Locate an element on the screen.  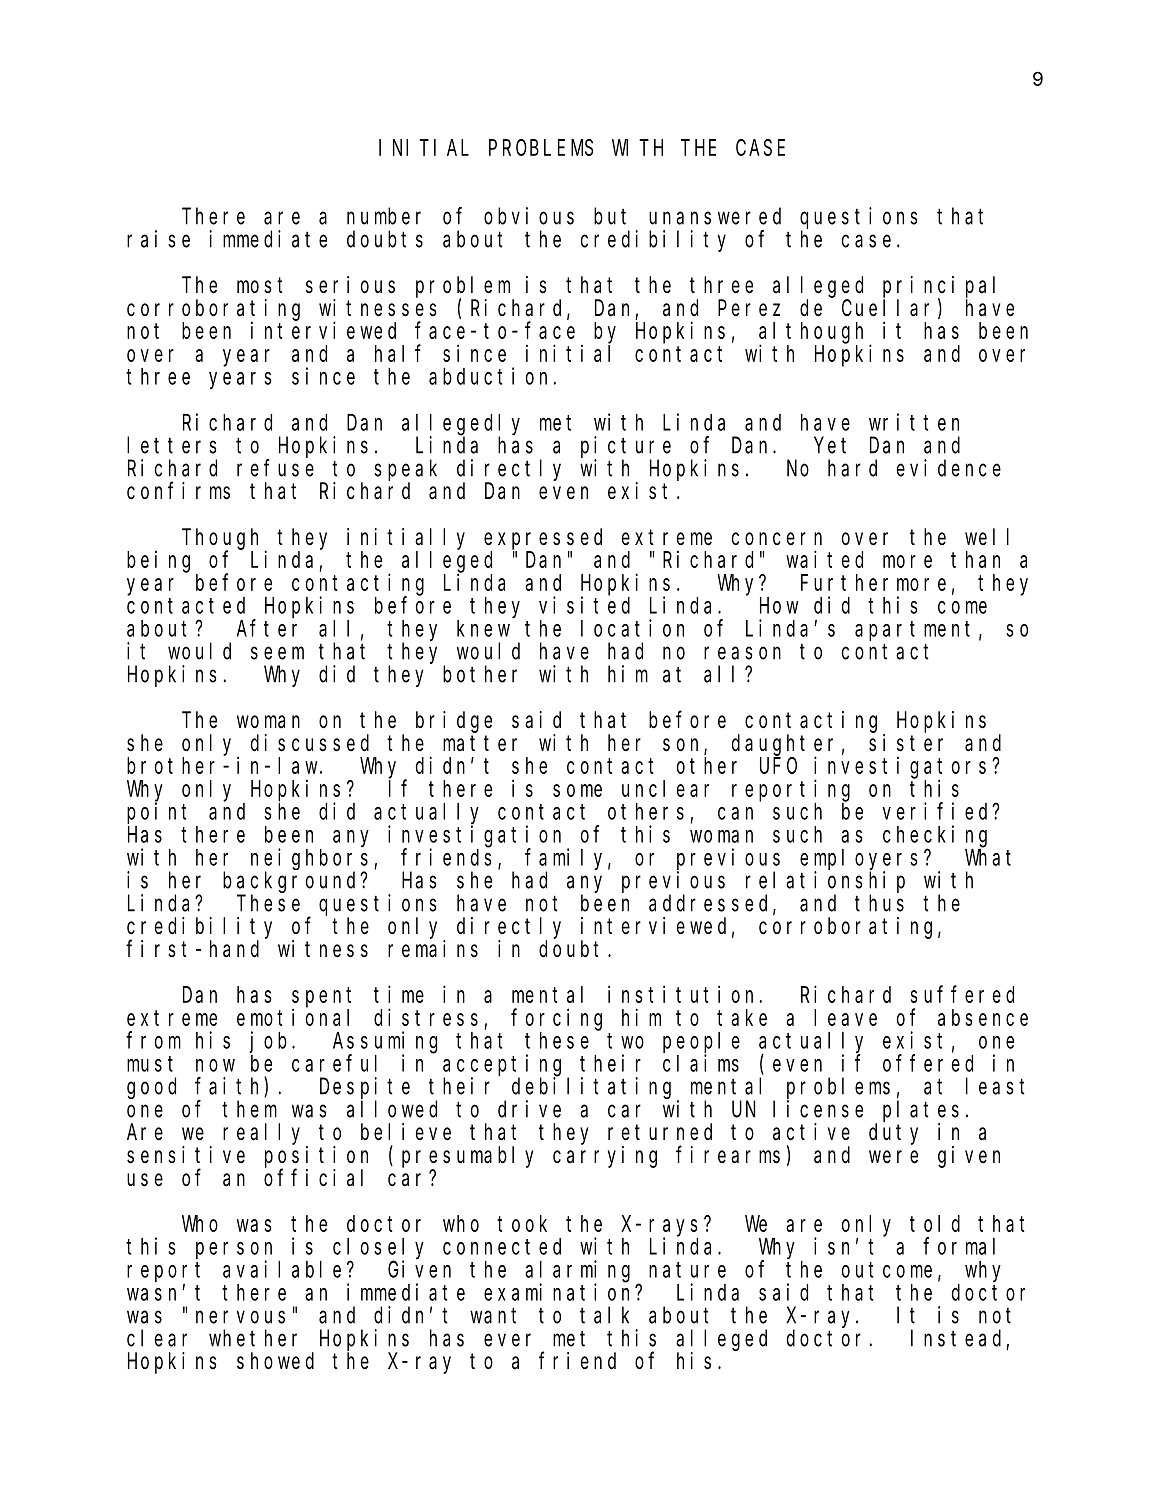
relationship is located at coordinates (825, 882).
